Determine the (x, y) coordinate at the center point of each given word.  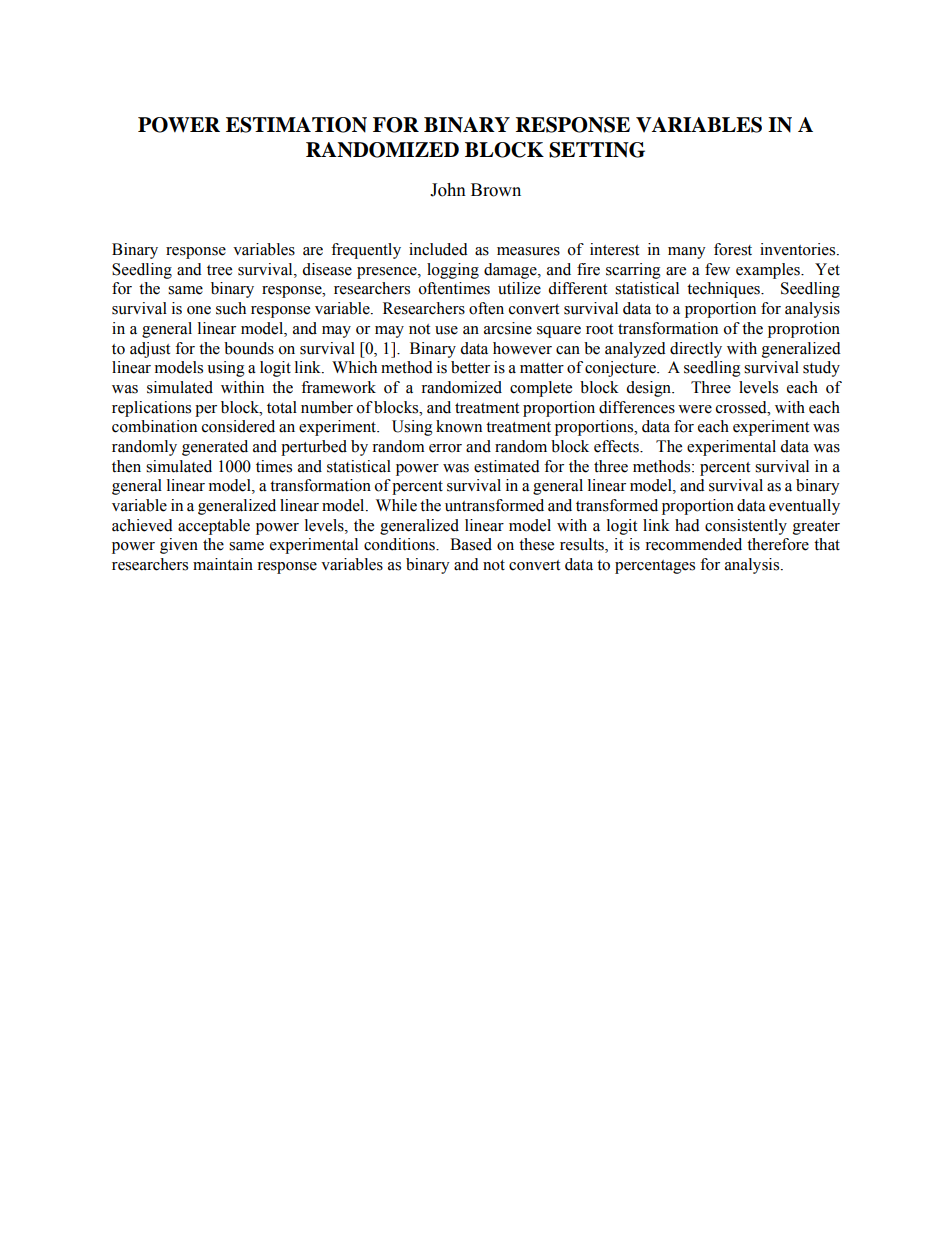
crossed (742, 407)
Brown (496, 190)
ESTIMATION (296, 125)
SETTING (597, 150)
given (179, 546)
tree (219, 270)
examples (769, 271)
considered (238, 426)
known (459, 426)
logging (453, 271)
